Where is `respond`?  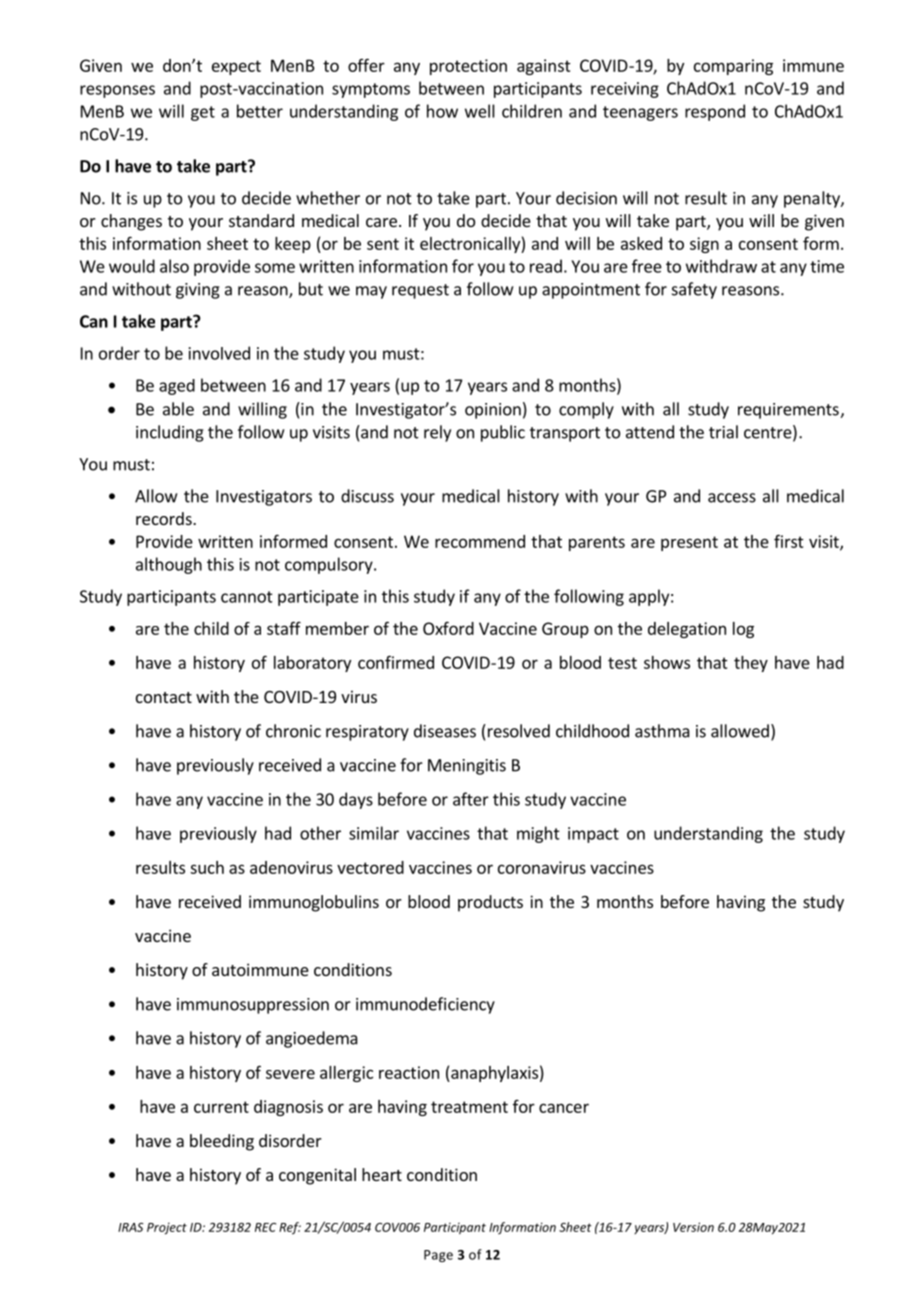
respond is located at coordinates (715, 112).
